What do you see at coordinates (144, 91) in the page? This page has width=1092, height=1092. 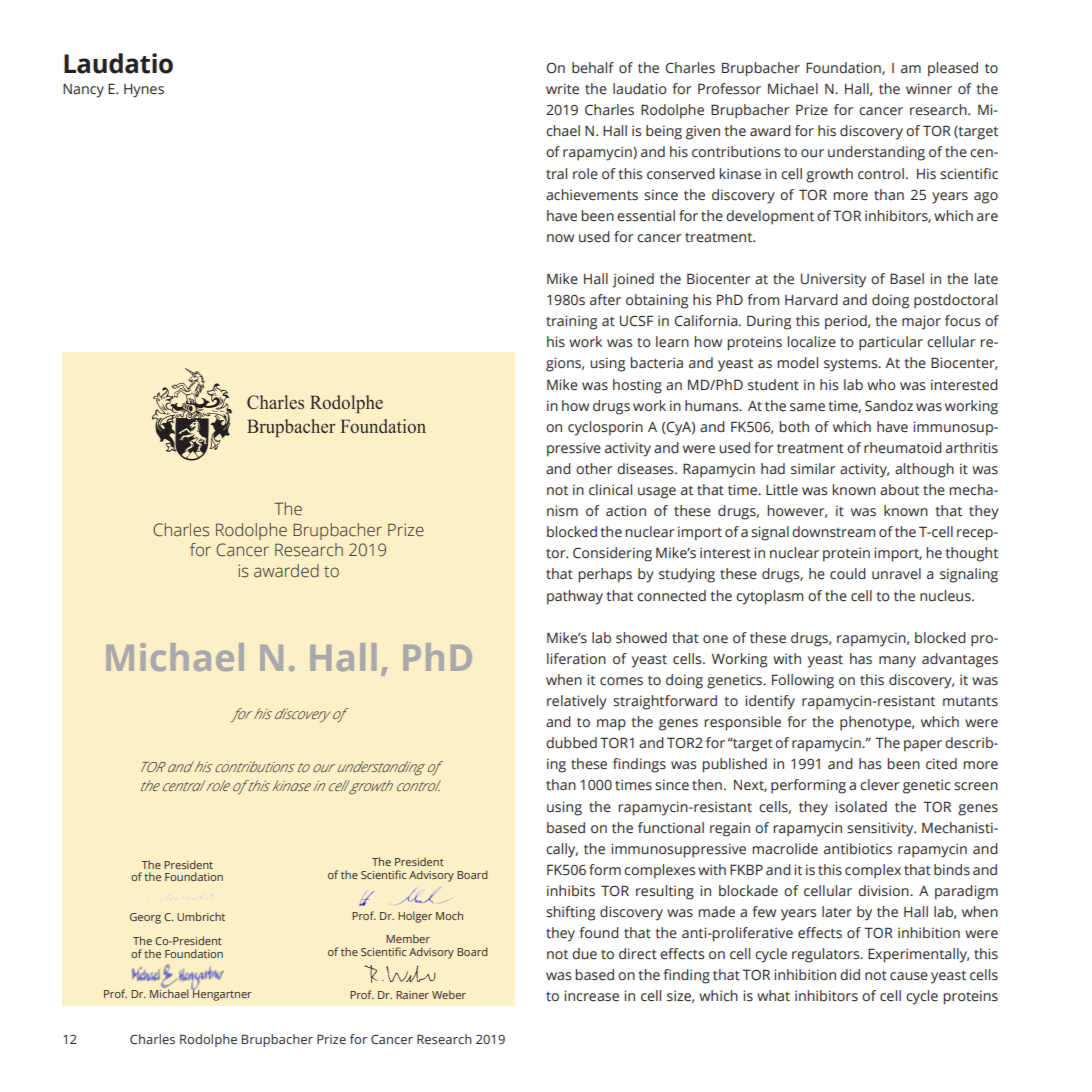 I see `Hynes` at bounding box center [144, 91].
